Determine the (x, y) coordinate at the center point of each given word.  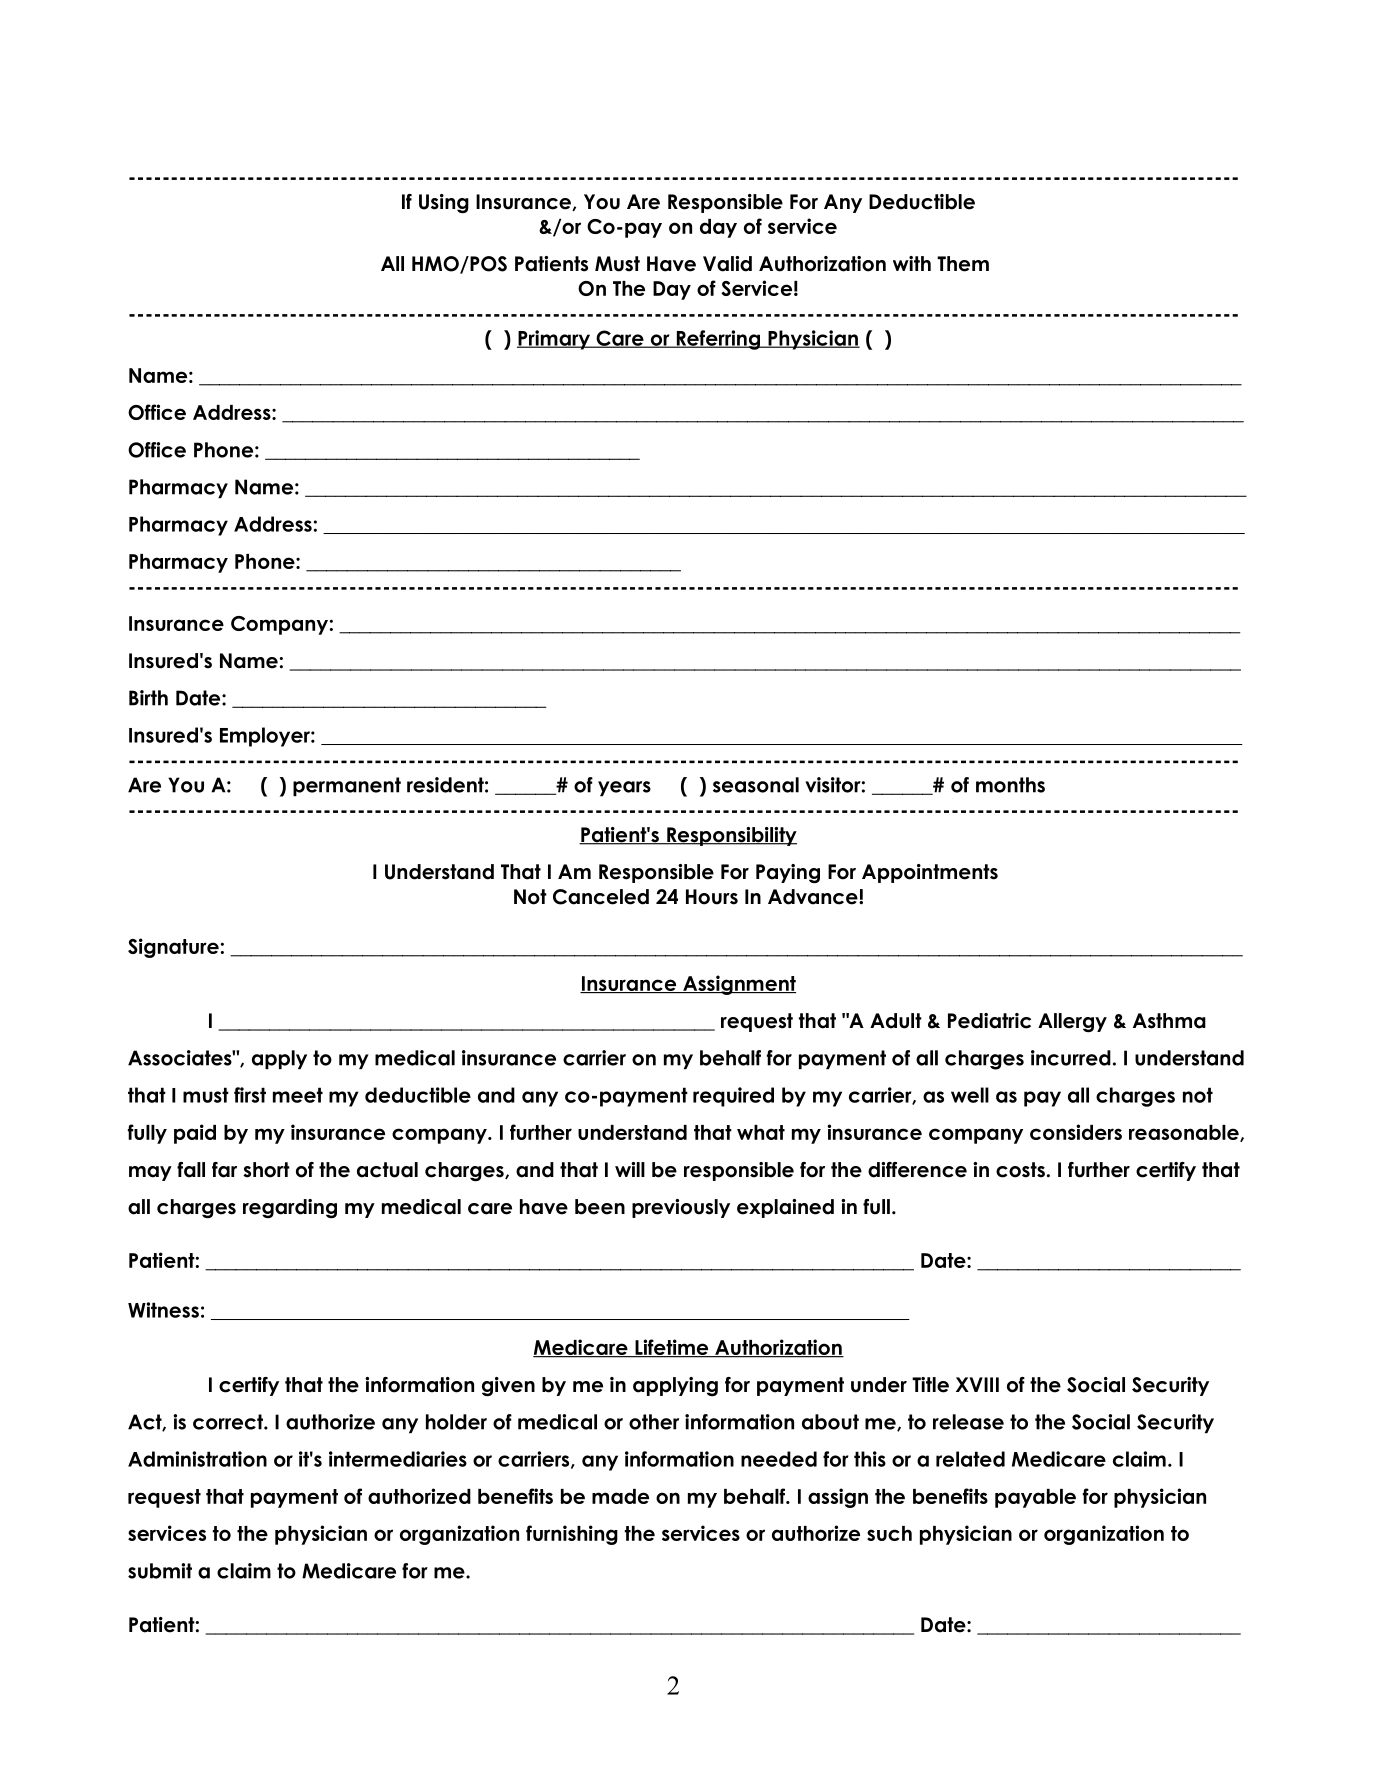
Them (963, 264)
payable (1035, 1498)
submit (160, 1571)
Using (444, 203)
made (620, 1496)
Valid (727, 264)
